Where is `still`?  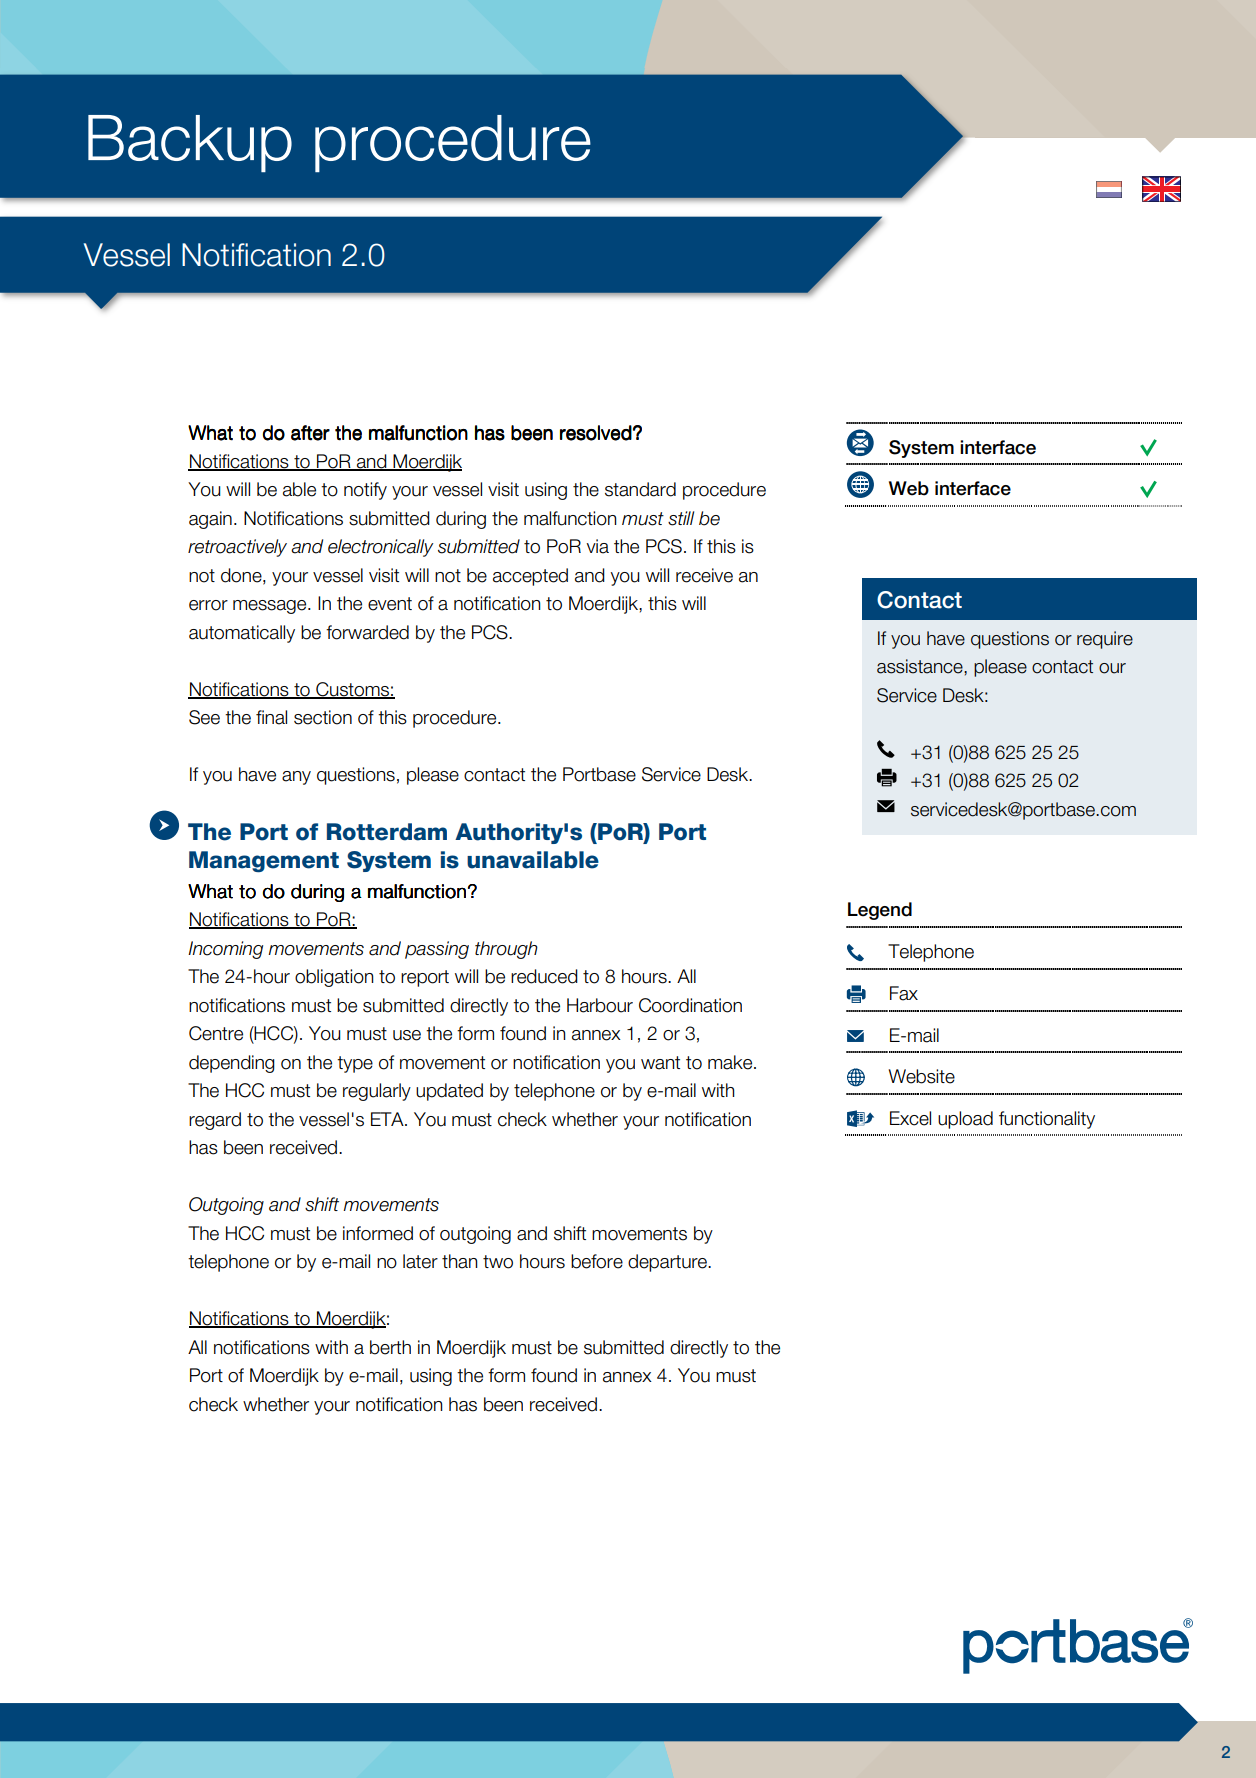 still is located at coordinates (681, 518).
